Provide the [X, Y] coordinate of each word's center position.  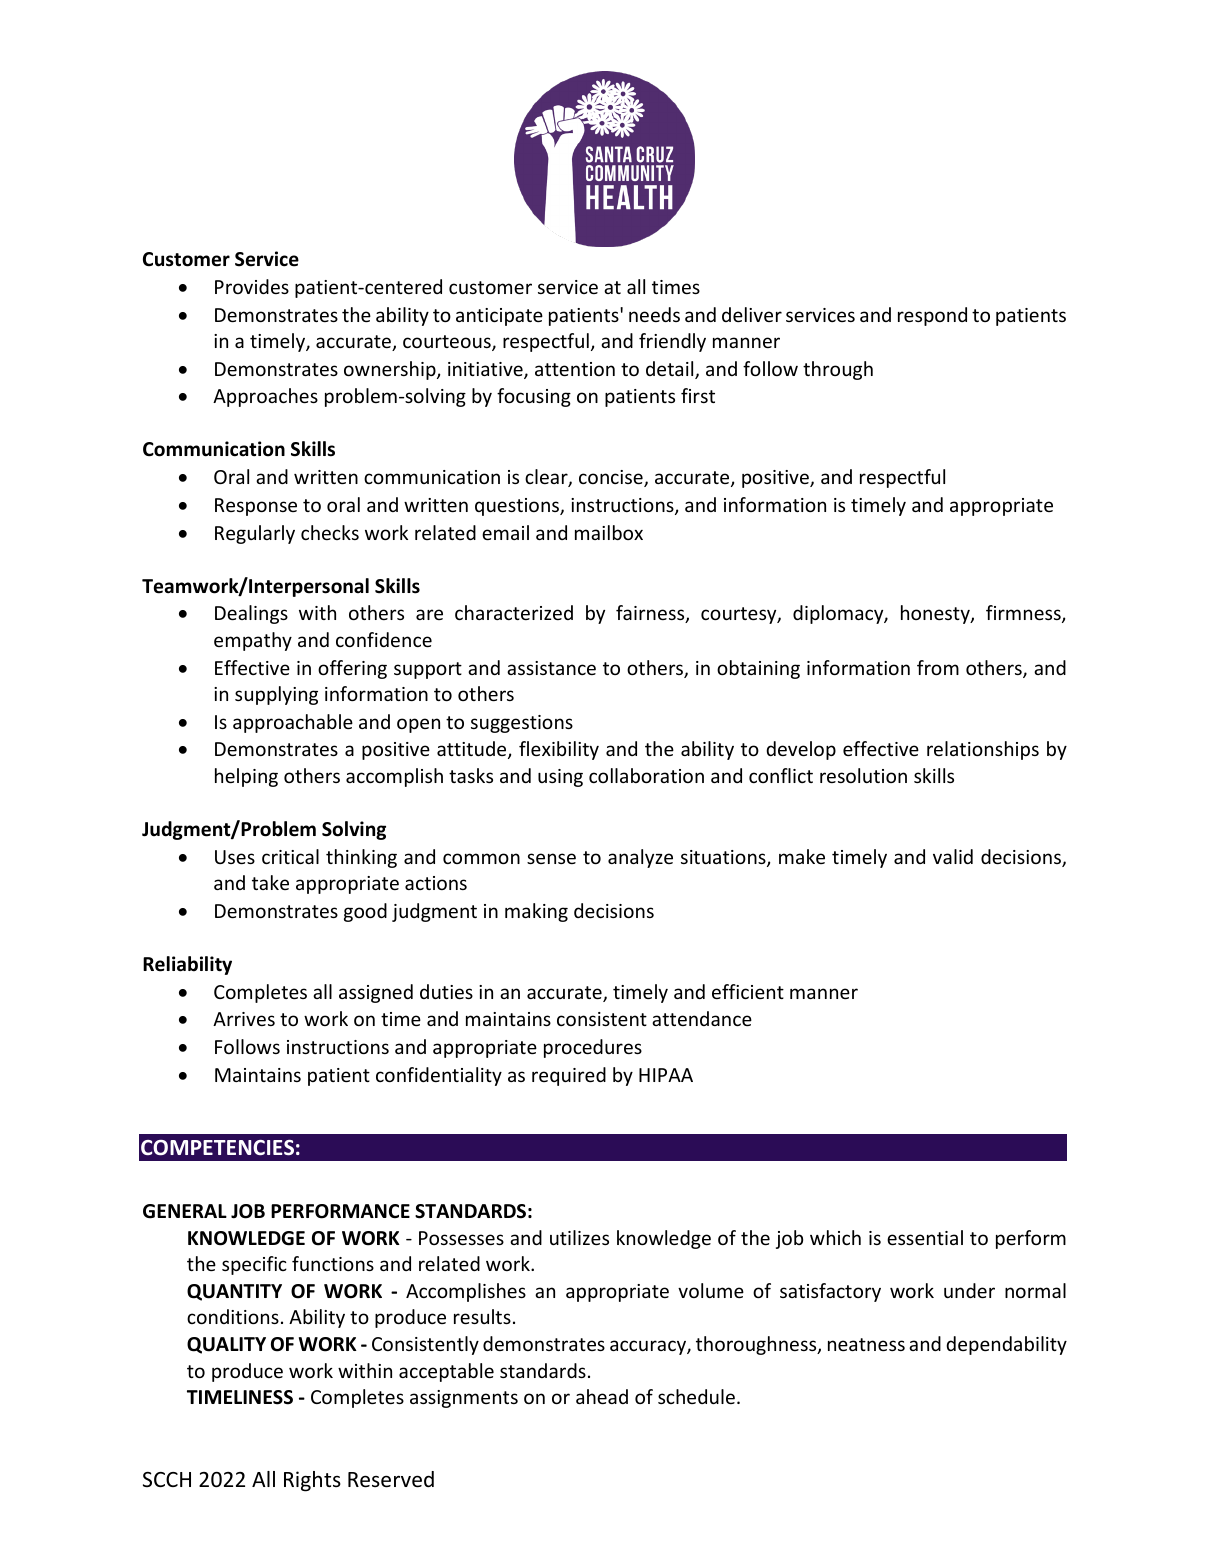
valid [953, 856]
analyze [640, 858]
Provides [252, 286]
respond [932, 316]
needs [654, 314]
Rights [312, 1481]
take [270, 882]
